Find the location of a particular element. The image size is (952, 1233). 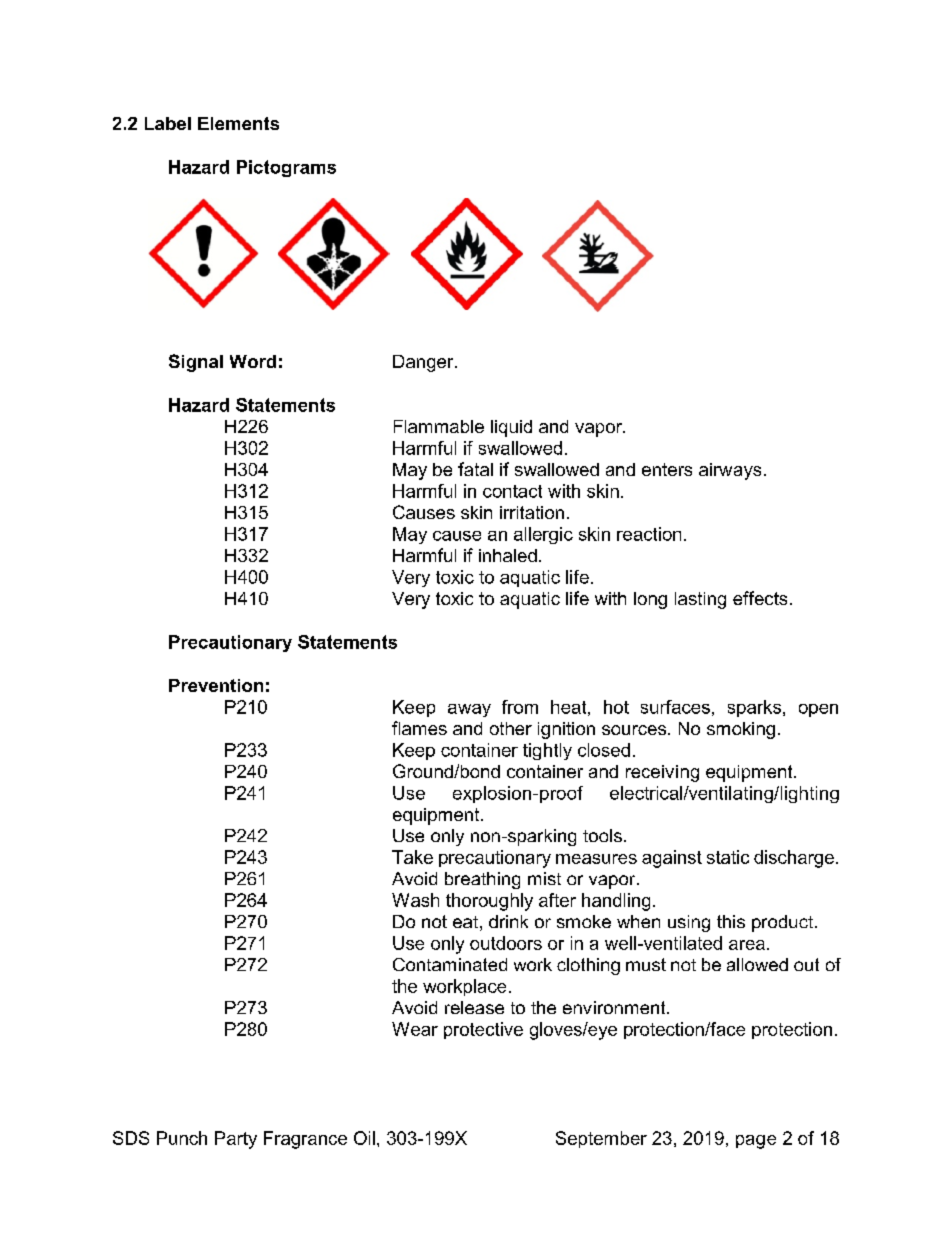

this is located at coordinates (731, 921).
